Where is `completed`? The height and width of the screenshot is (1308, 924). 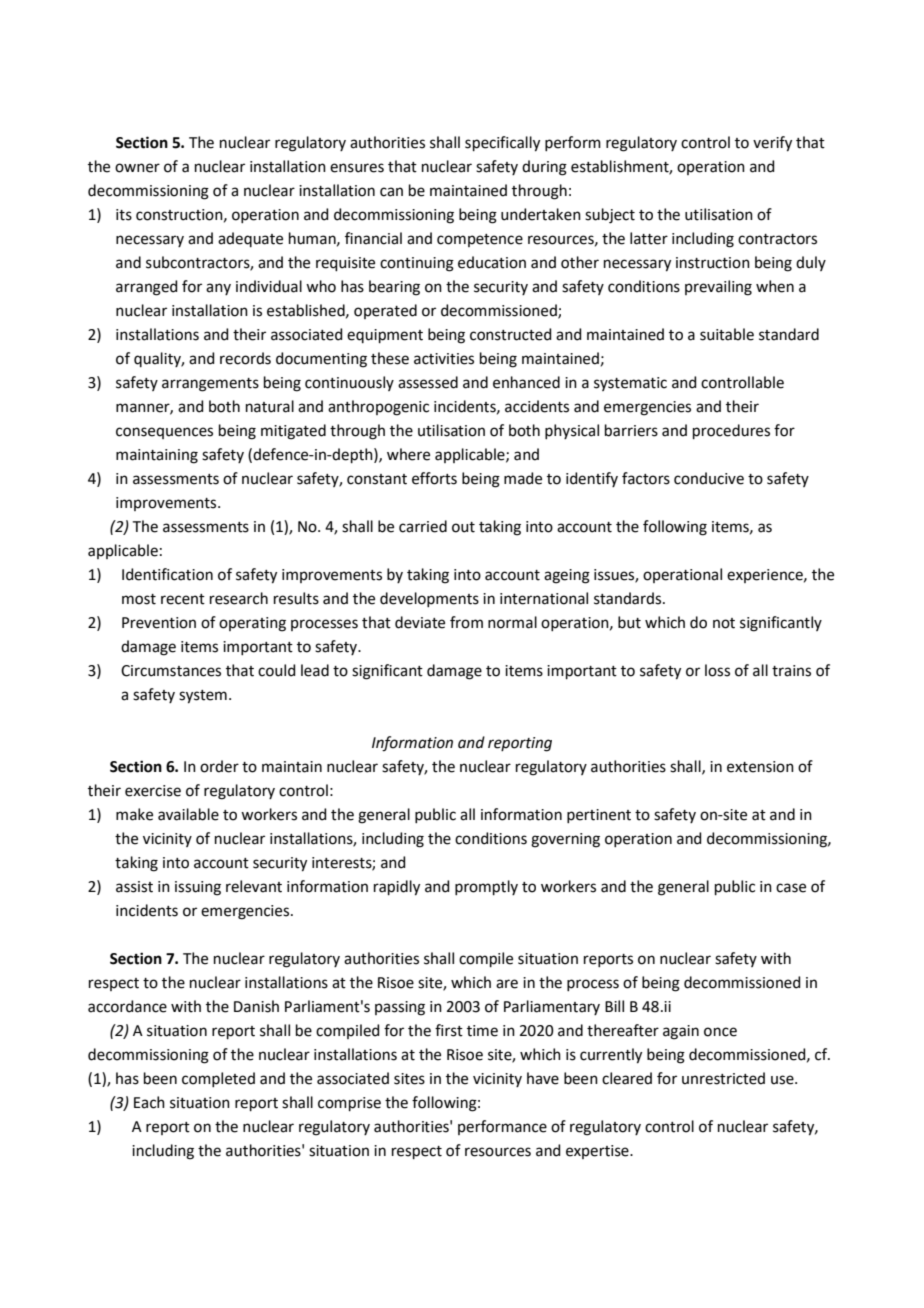 completed is located at coordinates (218, 1079).
